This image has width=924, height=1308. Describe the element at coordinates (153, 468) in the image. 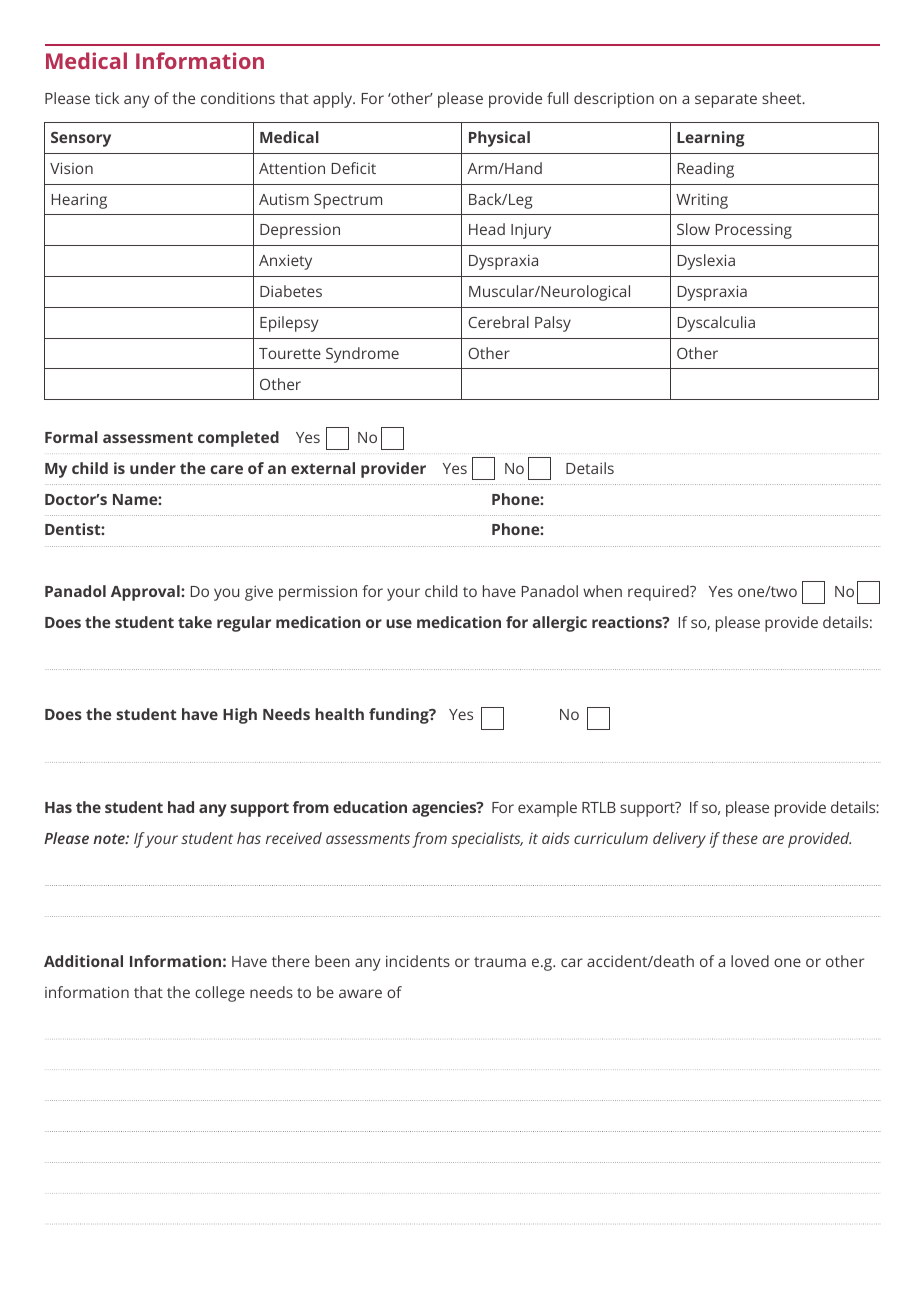

I see `under` at that location.
